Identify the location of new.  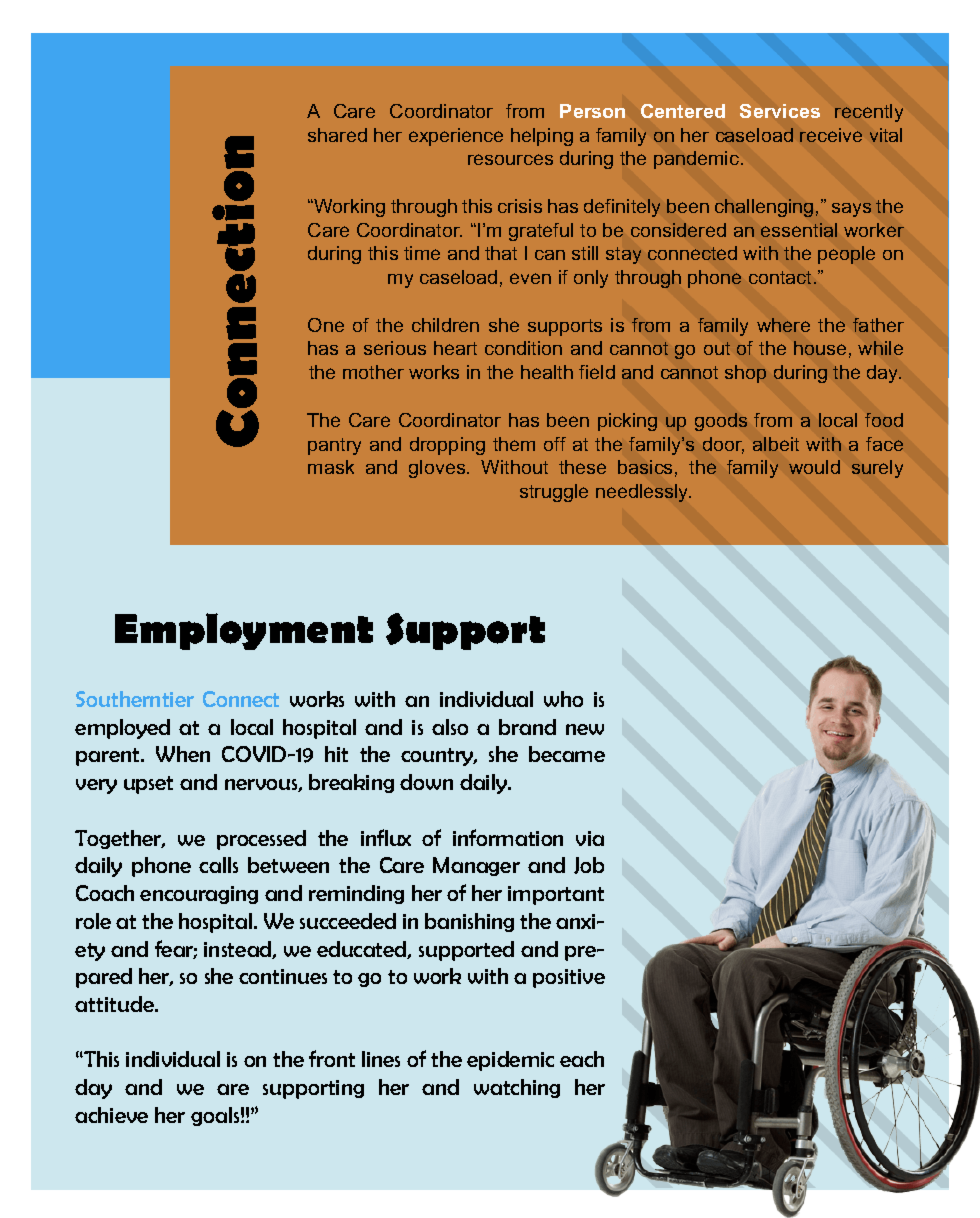
(585, 729).
